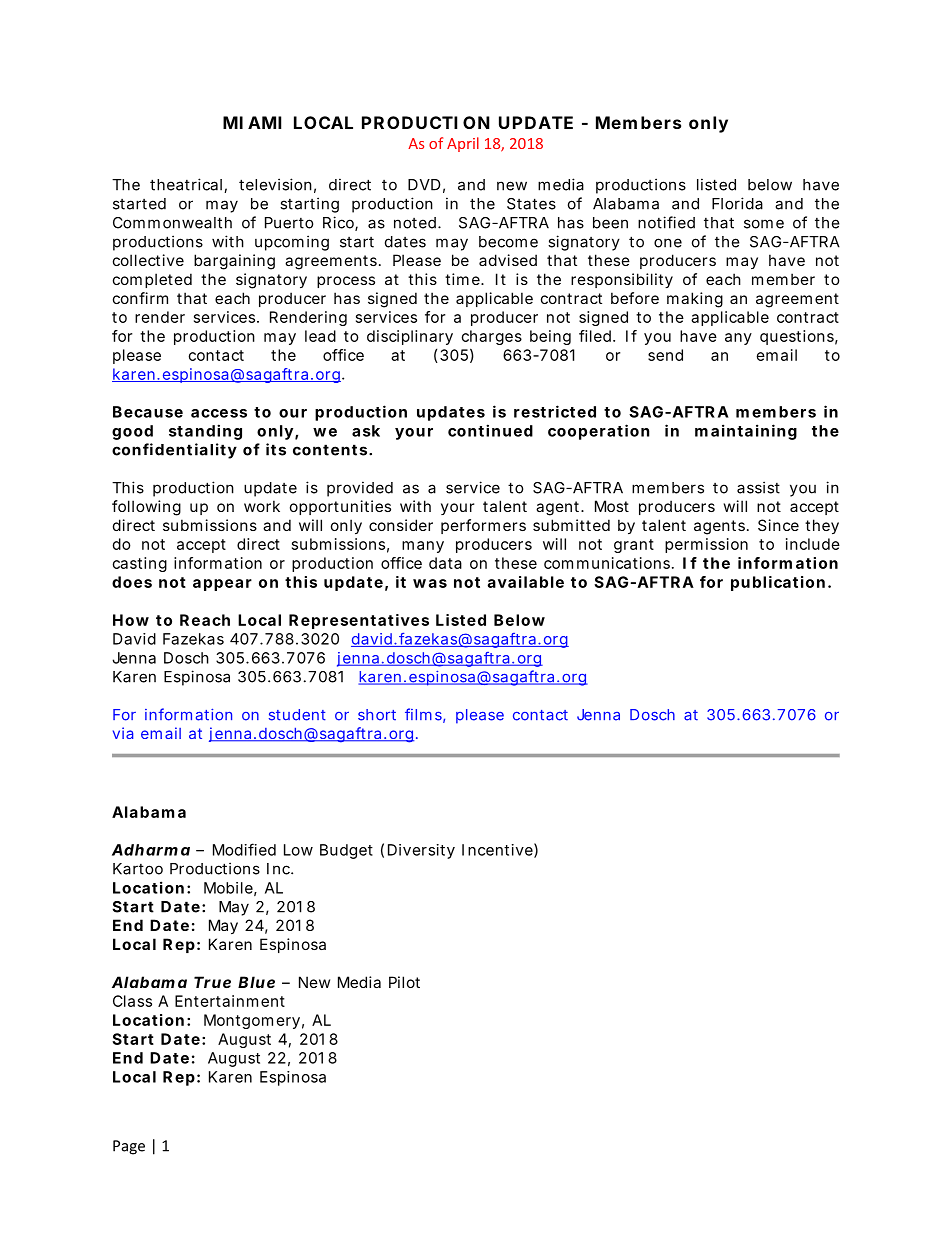 The height and width of the screenshot is (1233, 952). I want to click on April, so click(463, 144).
